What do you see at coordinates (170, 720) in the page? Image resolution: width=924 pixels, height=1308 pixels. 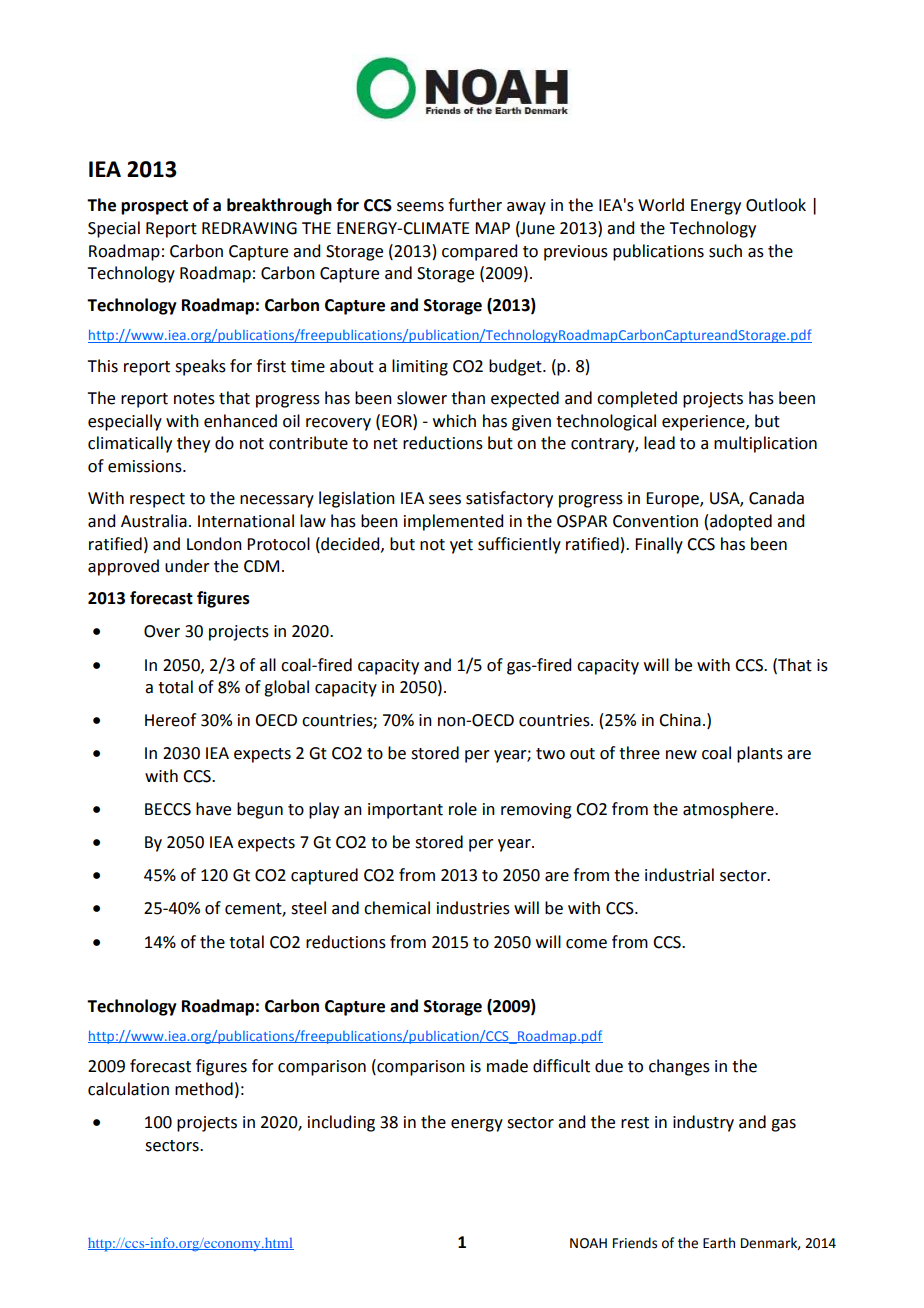 I see `Hereof` at bounding box center [170, 720].
